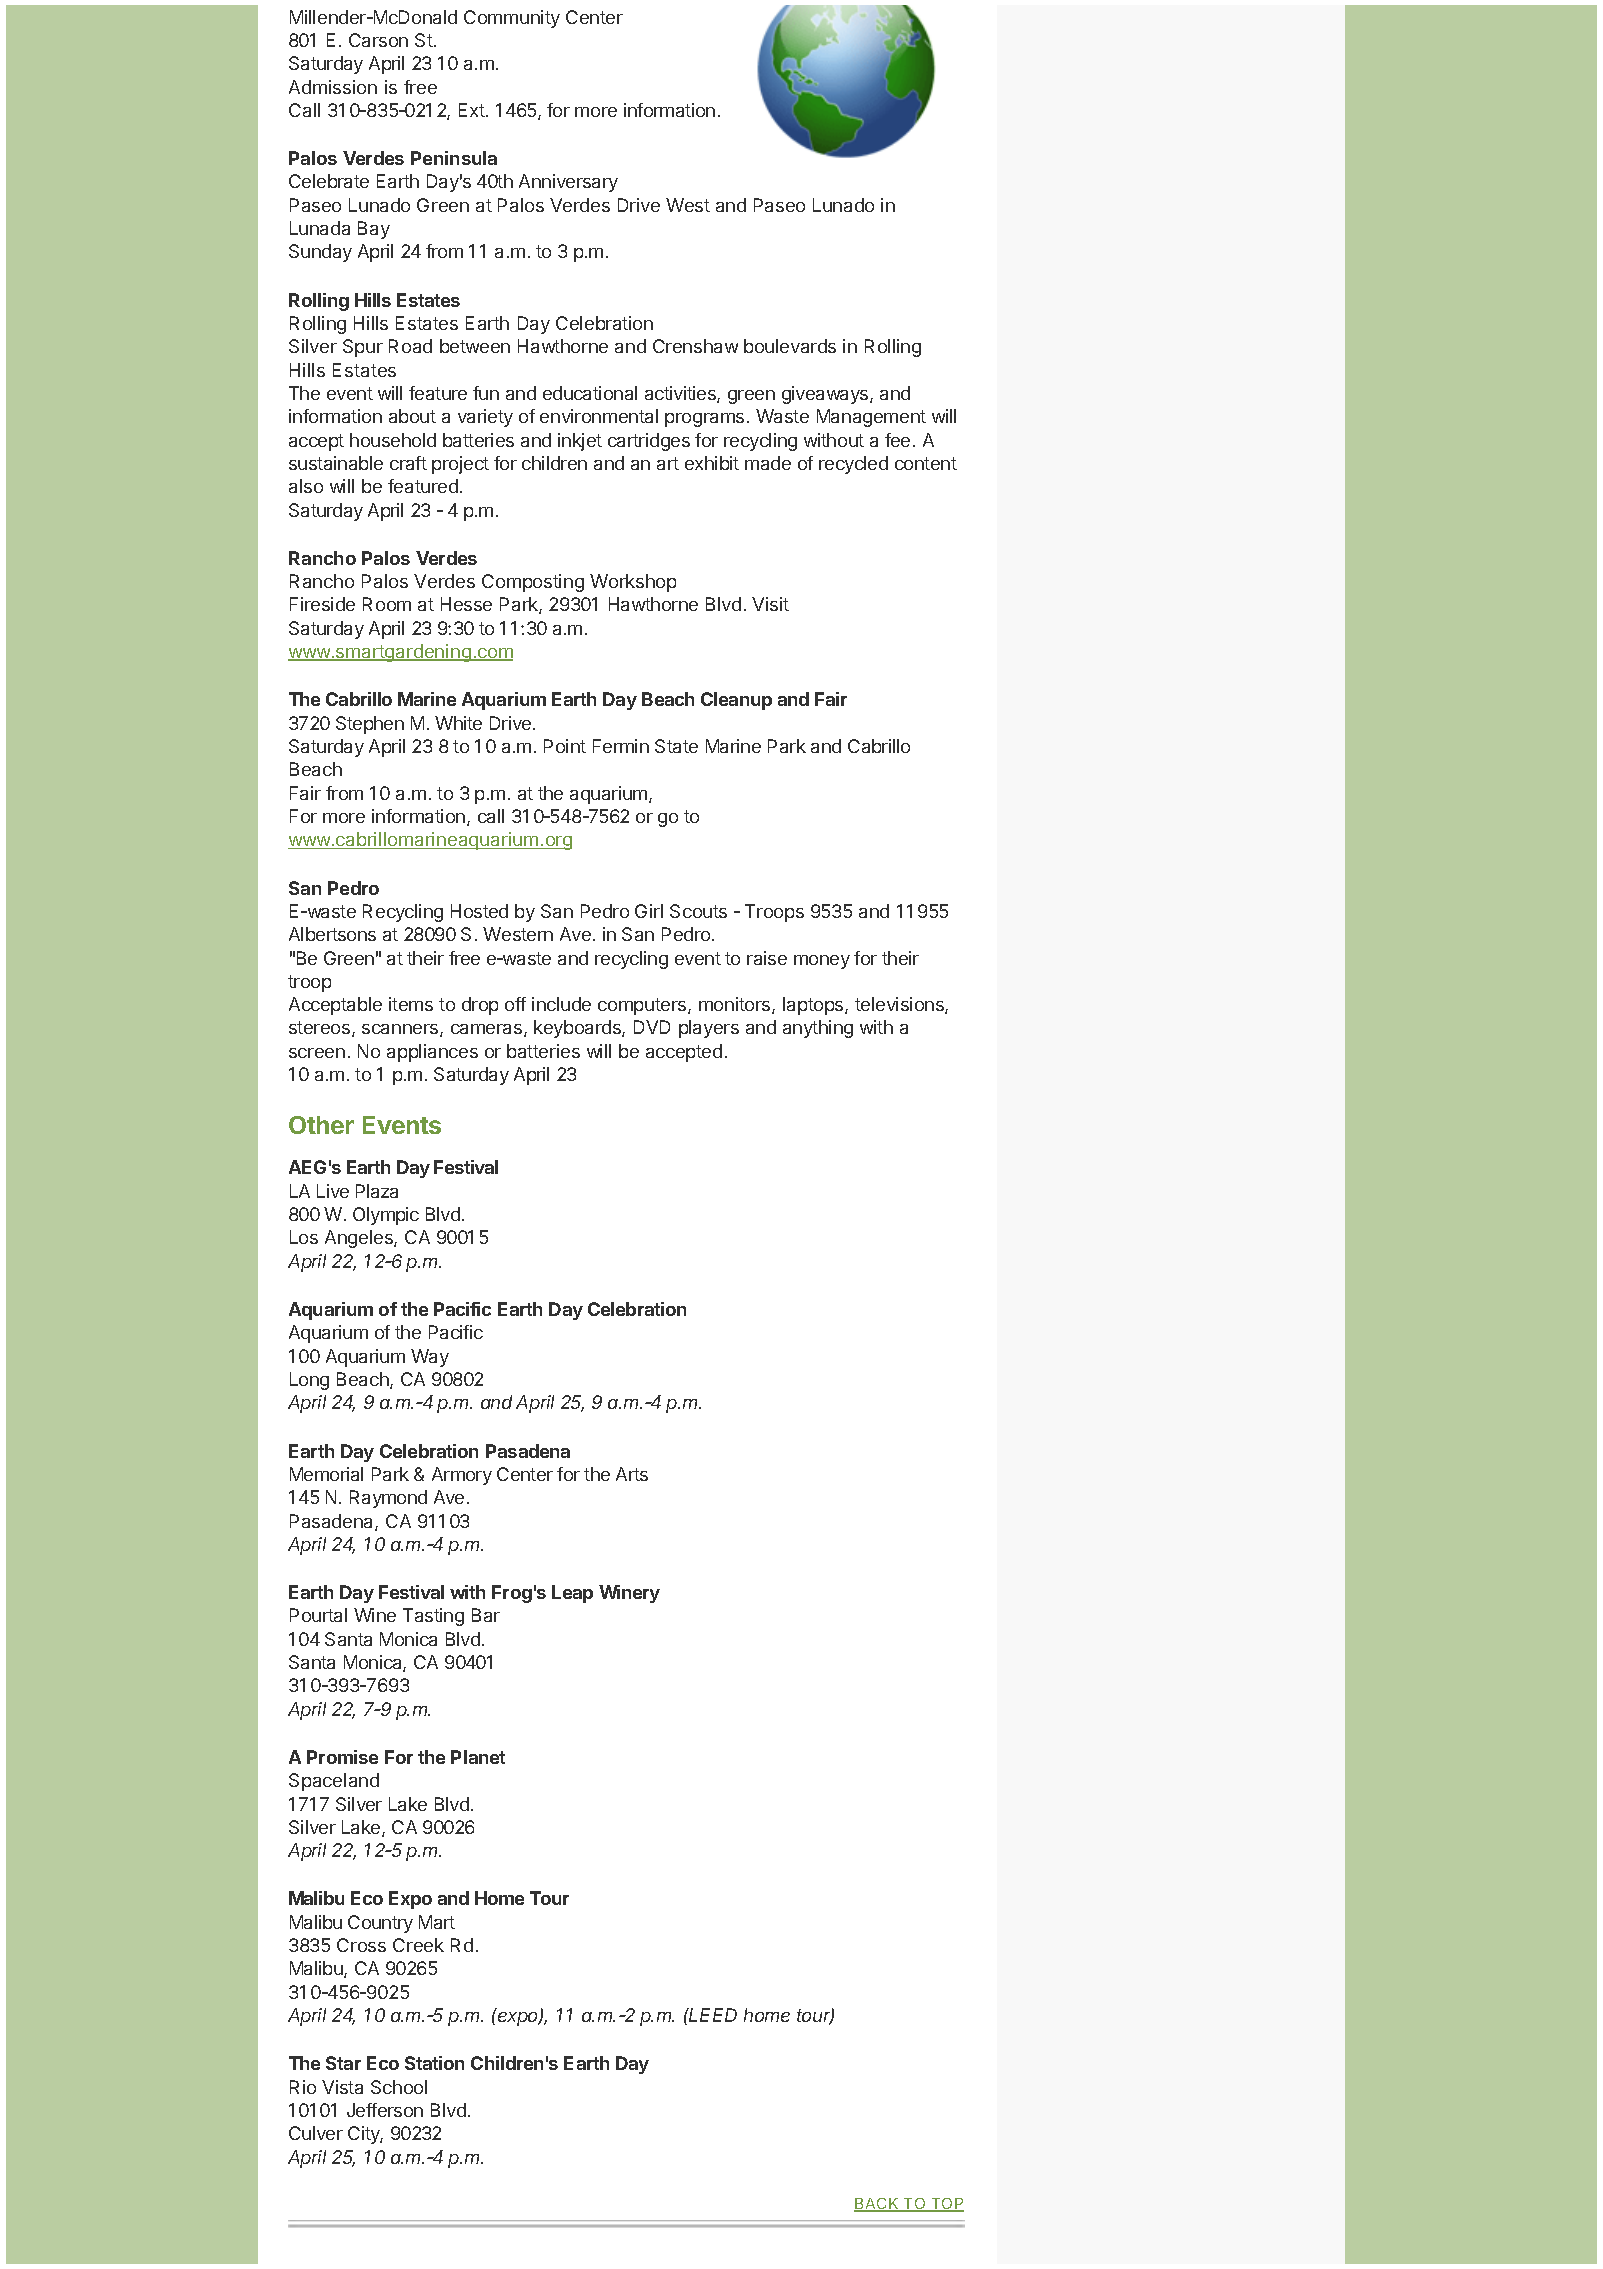 This screenshot has width=1603, height=2269. Describe the element at coordinates (790, 346) in the screenshot. I see `boulevards` at that location.
